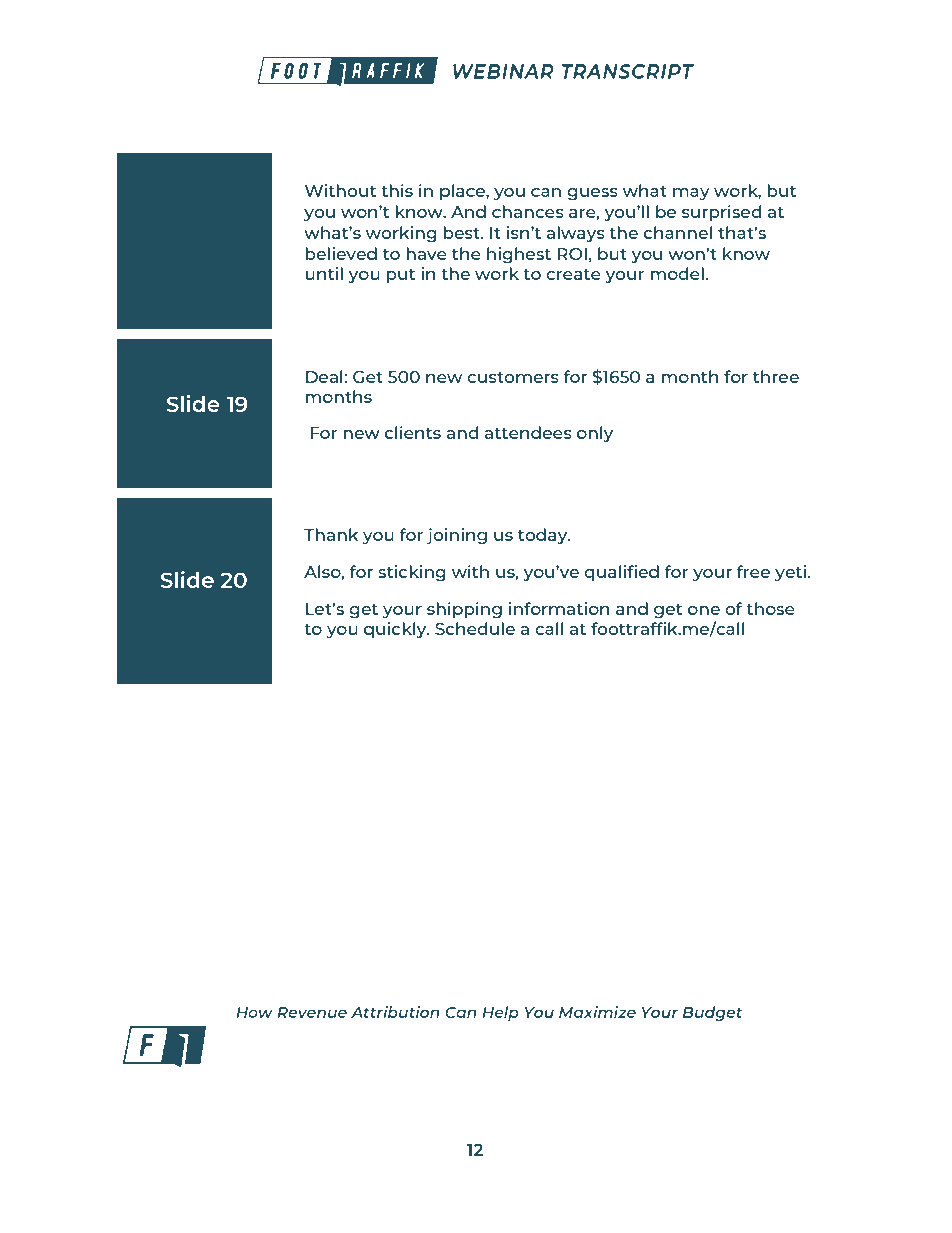  I want to click on chances, so click(528, 211).
